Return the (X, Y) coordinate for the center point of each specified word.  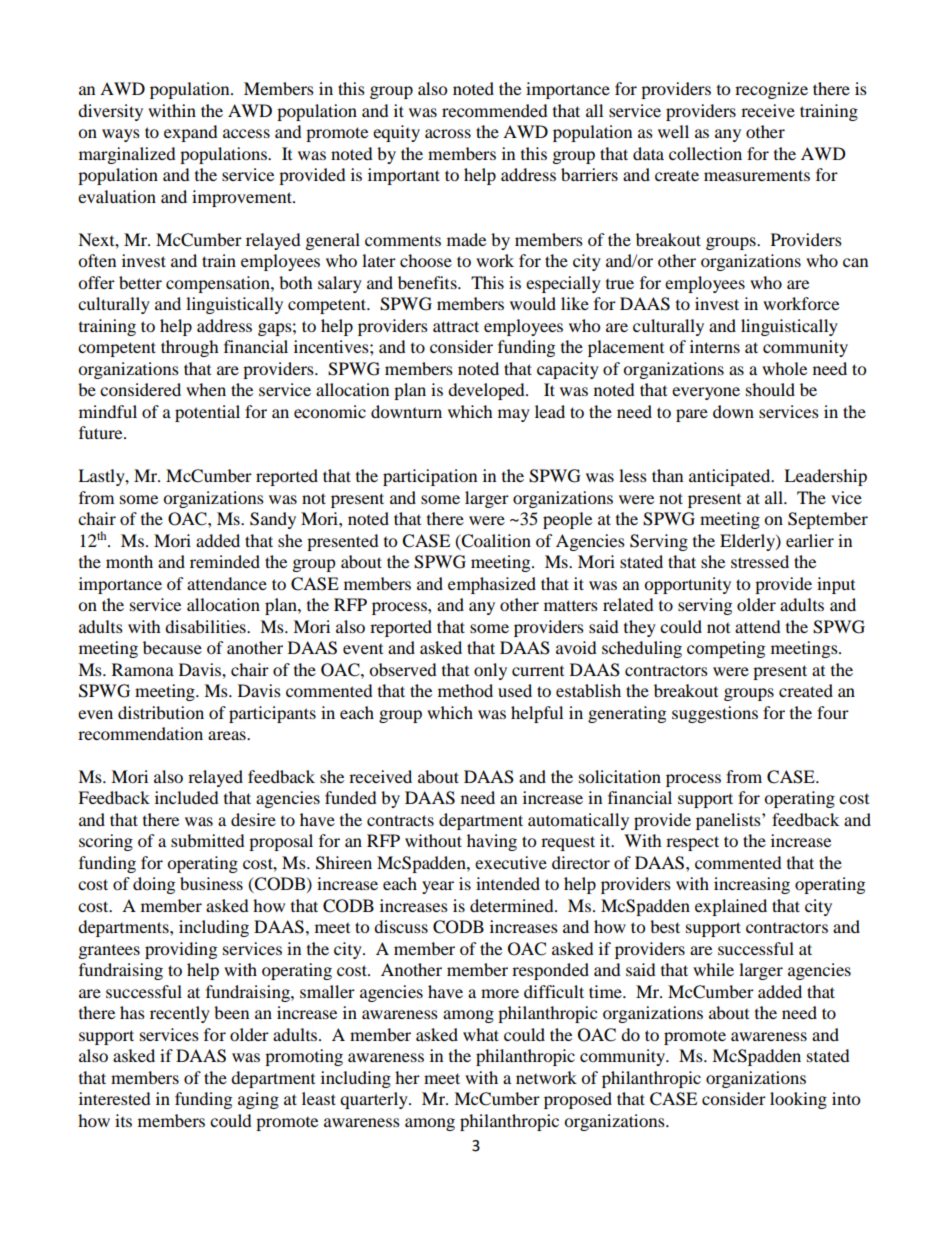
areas (228, 735)
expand (191, 133)
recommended (495, 110)
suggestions (715, 714)
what (481, 1034)
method (465, 690)
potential (207, 413)
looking (798, 1100)
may (514, 415)
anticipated (731, 477)
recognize (771, 90)
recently (180, 1014)
